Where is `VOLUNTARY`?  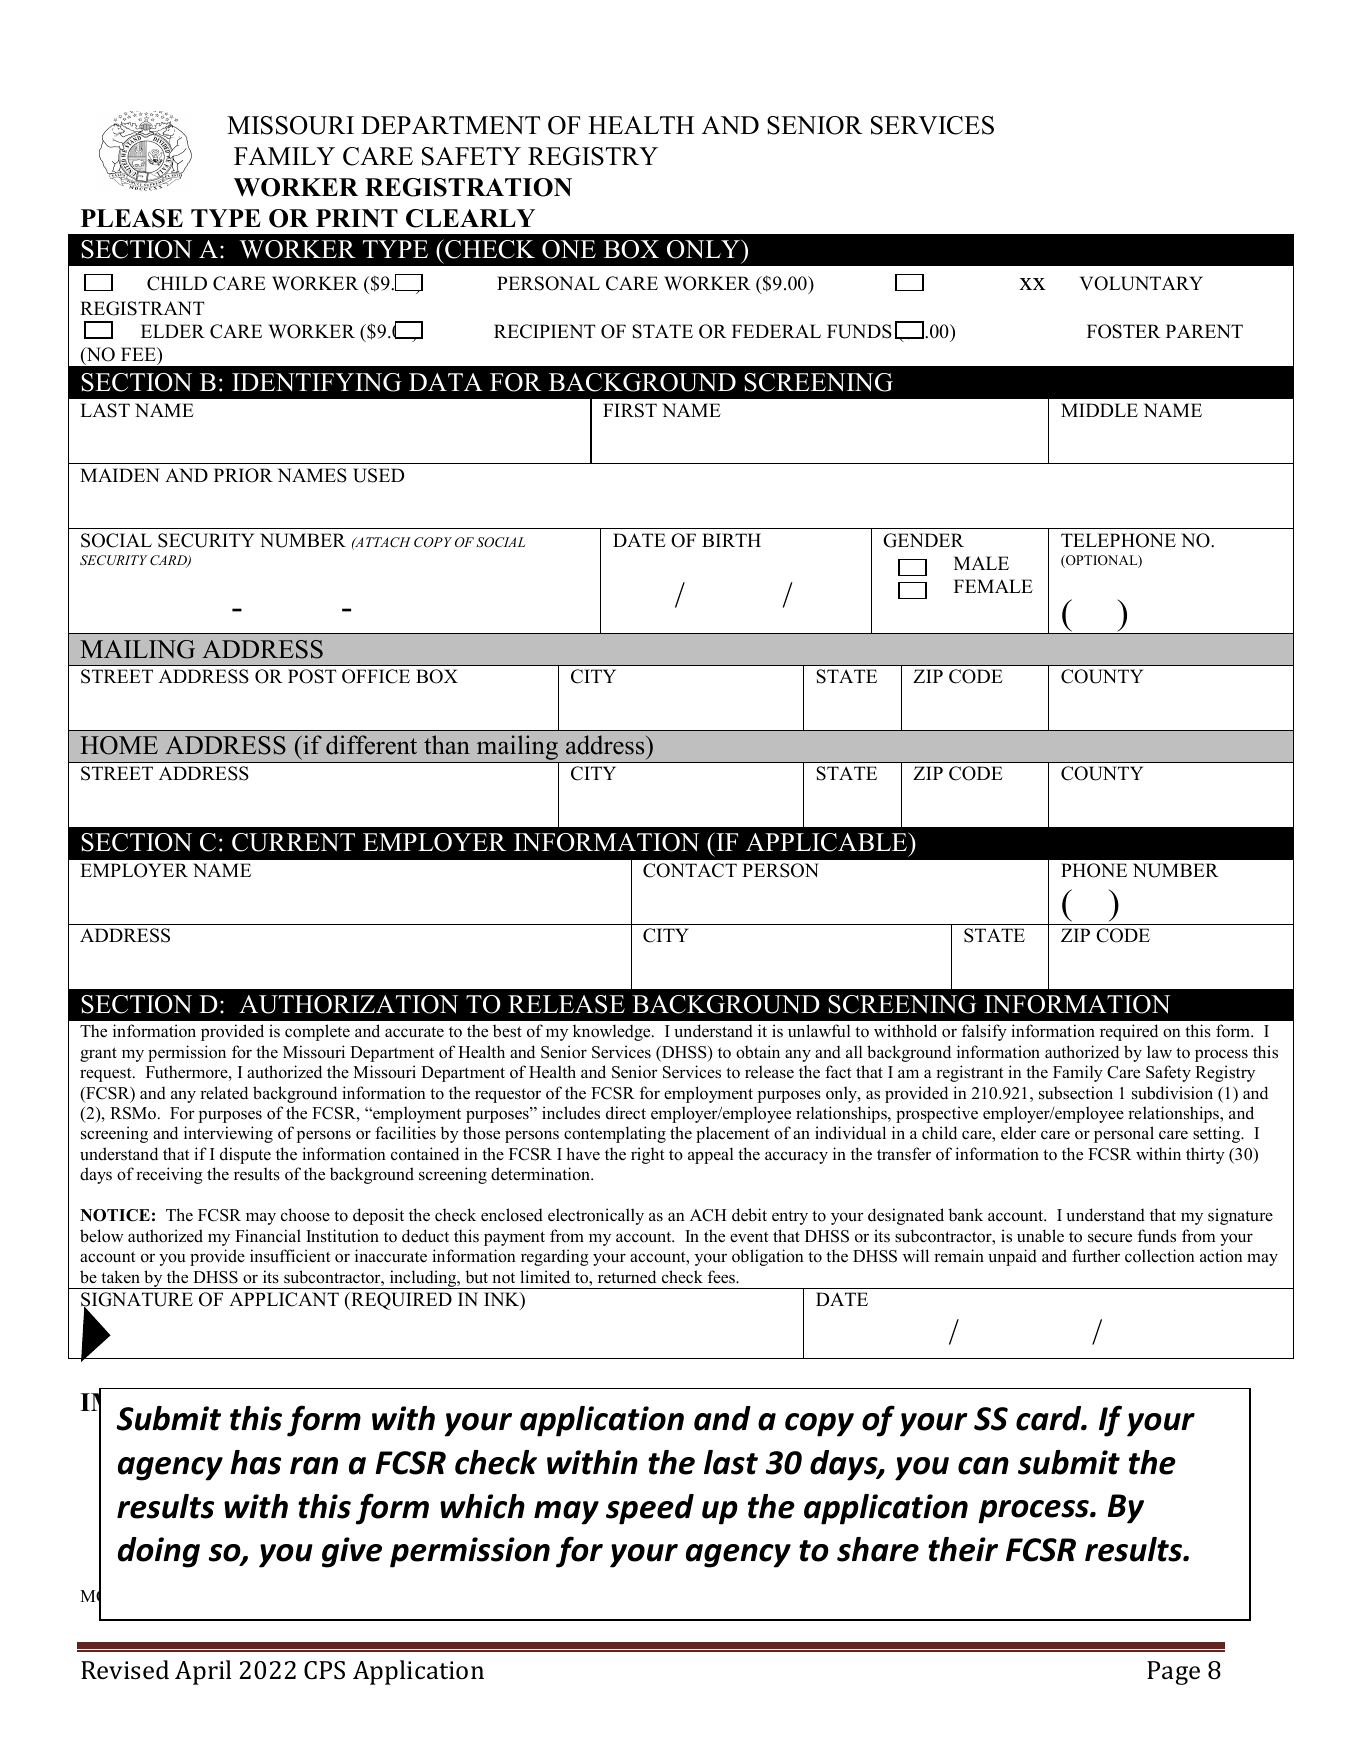 VOLUNTARY is located at coordinates (1141, 283).
